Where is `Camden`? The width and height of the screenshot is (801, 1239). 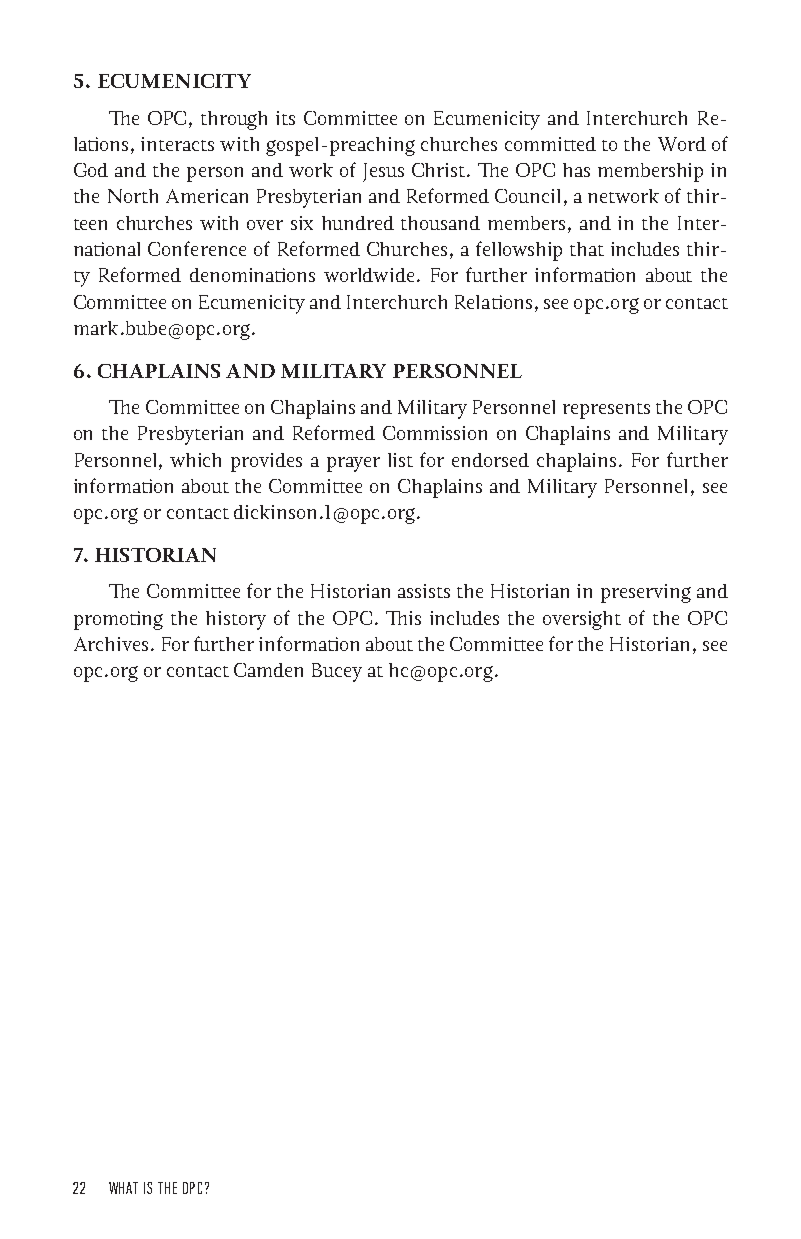 Camden is located at coordinates (268, 670).
